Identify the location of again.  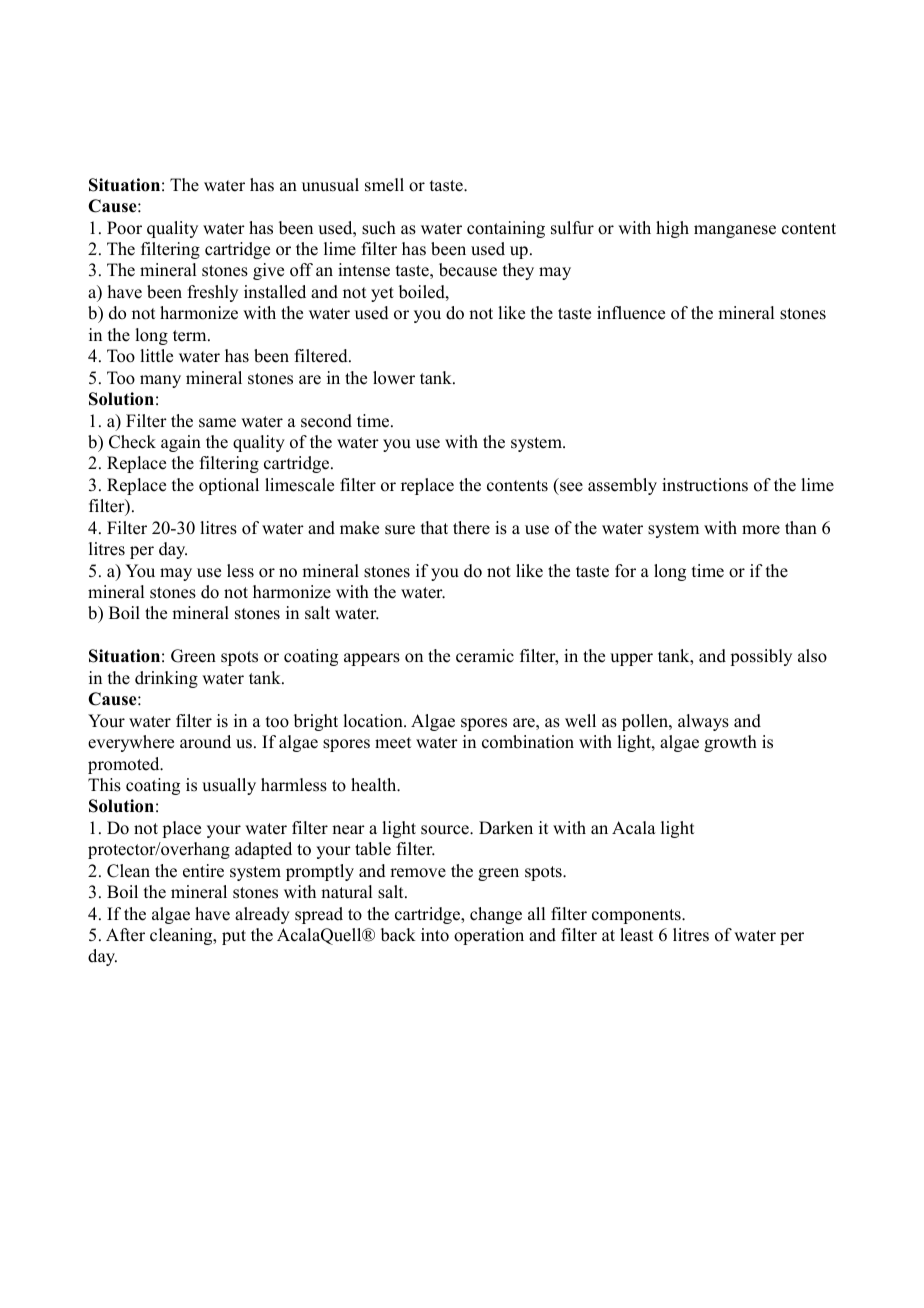
(181, 443).
